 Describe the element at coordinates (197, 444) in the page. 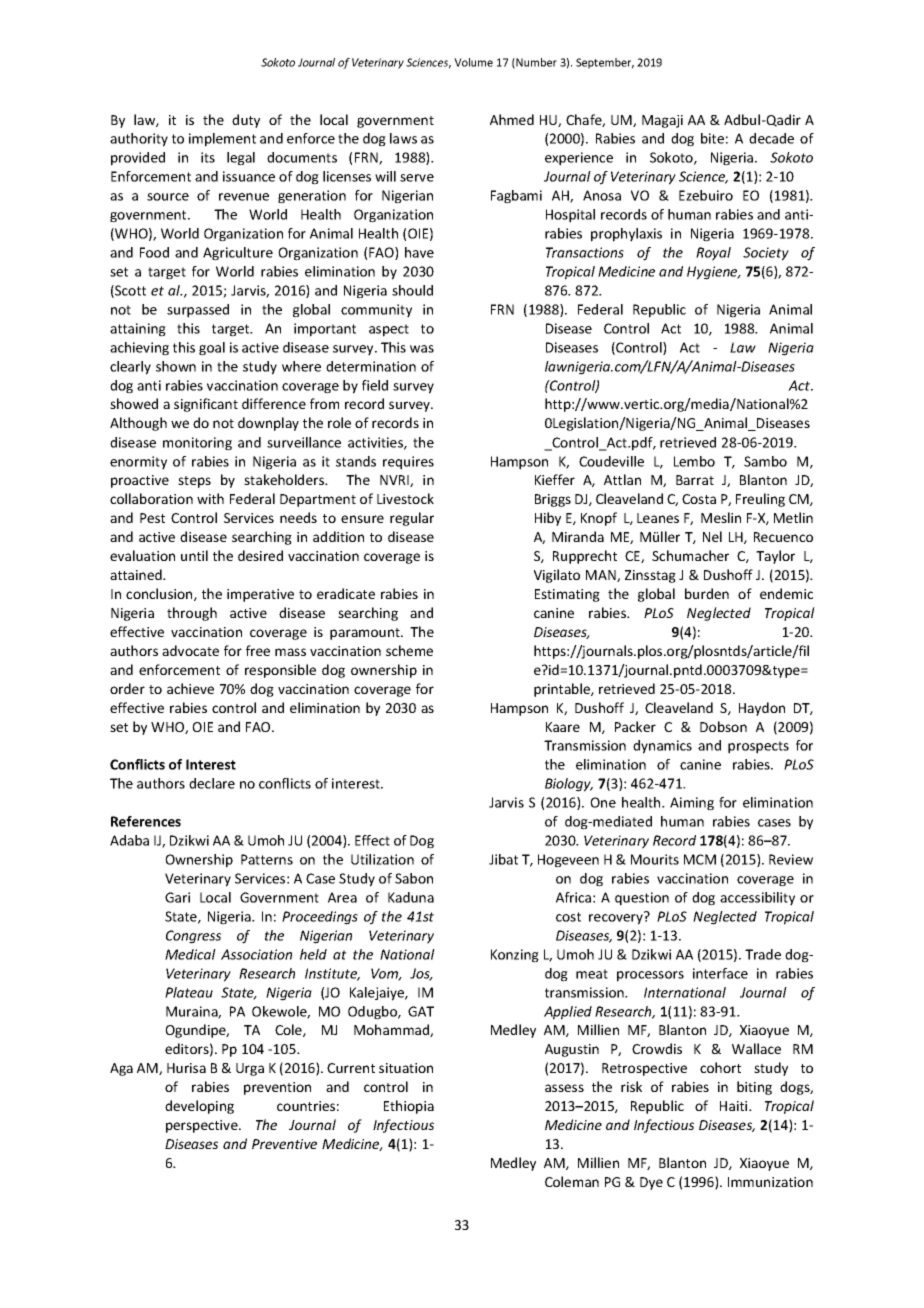

I see `monitoring` at that location.
